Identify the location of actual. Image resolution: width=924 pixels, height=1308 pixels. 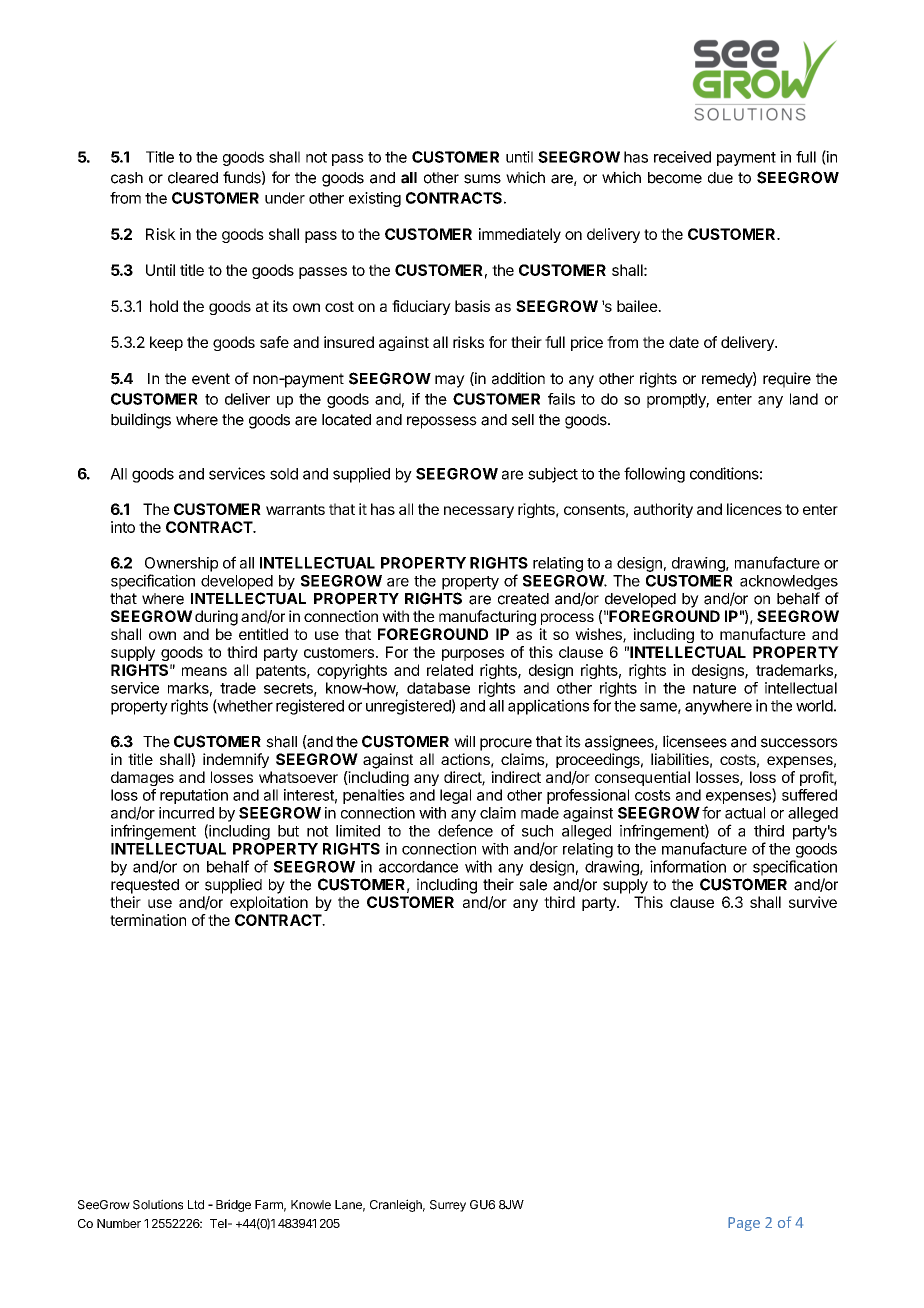
(745, 813).
